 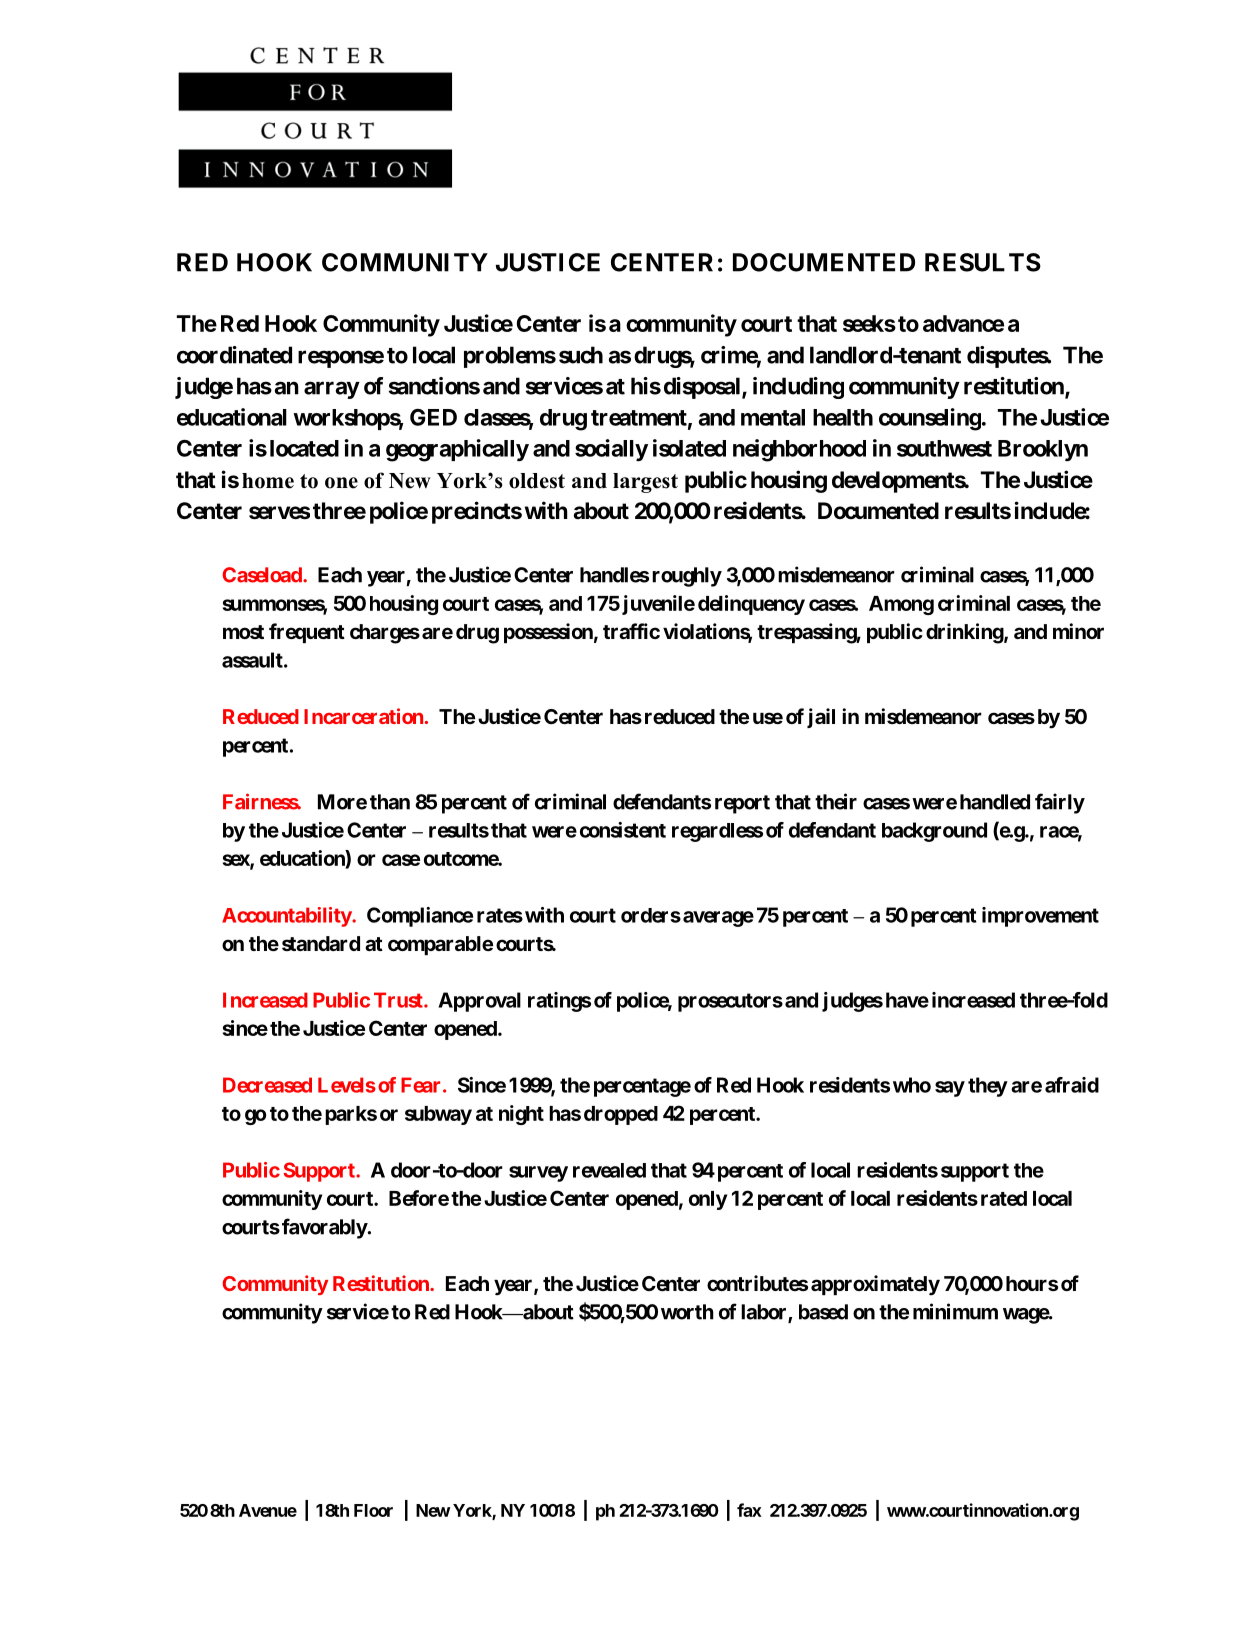 What do you see at coordinates (332, 390) in the page?
I see `array` at bounding box center [332, 390].
